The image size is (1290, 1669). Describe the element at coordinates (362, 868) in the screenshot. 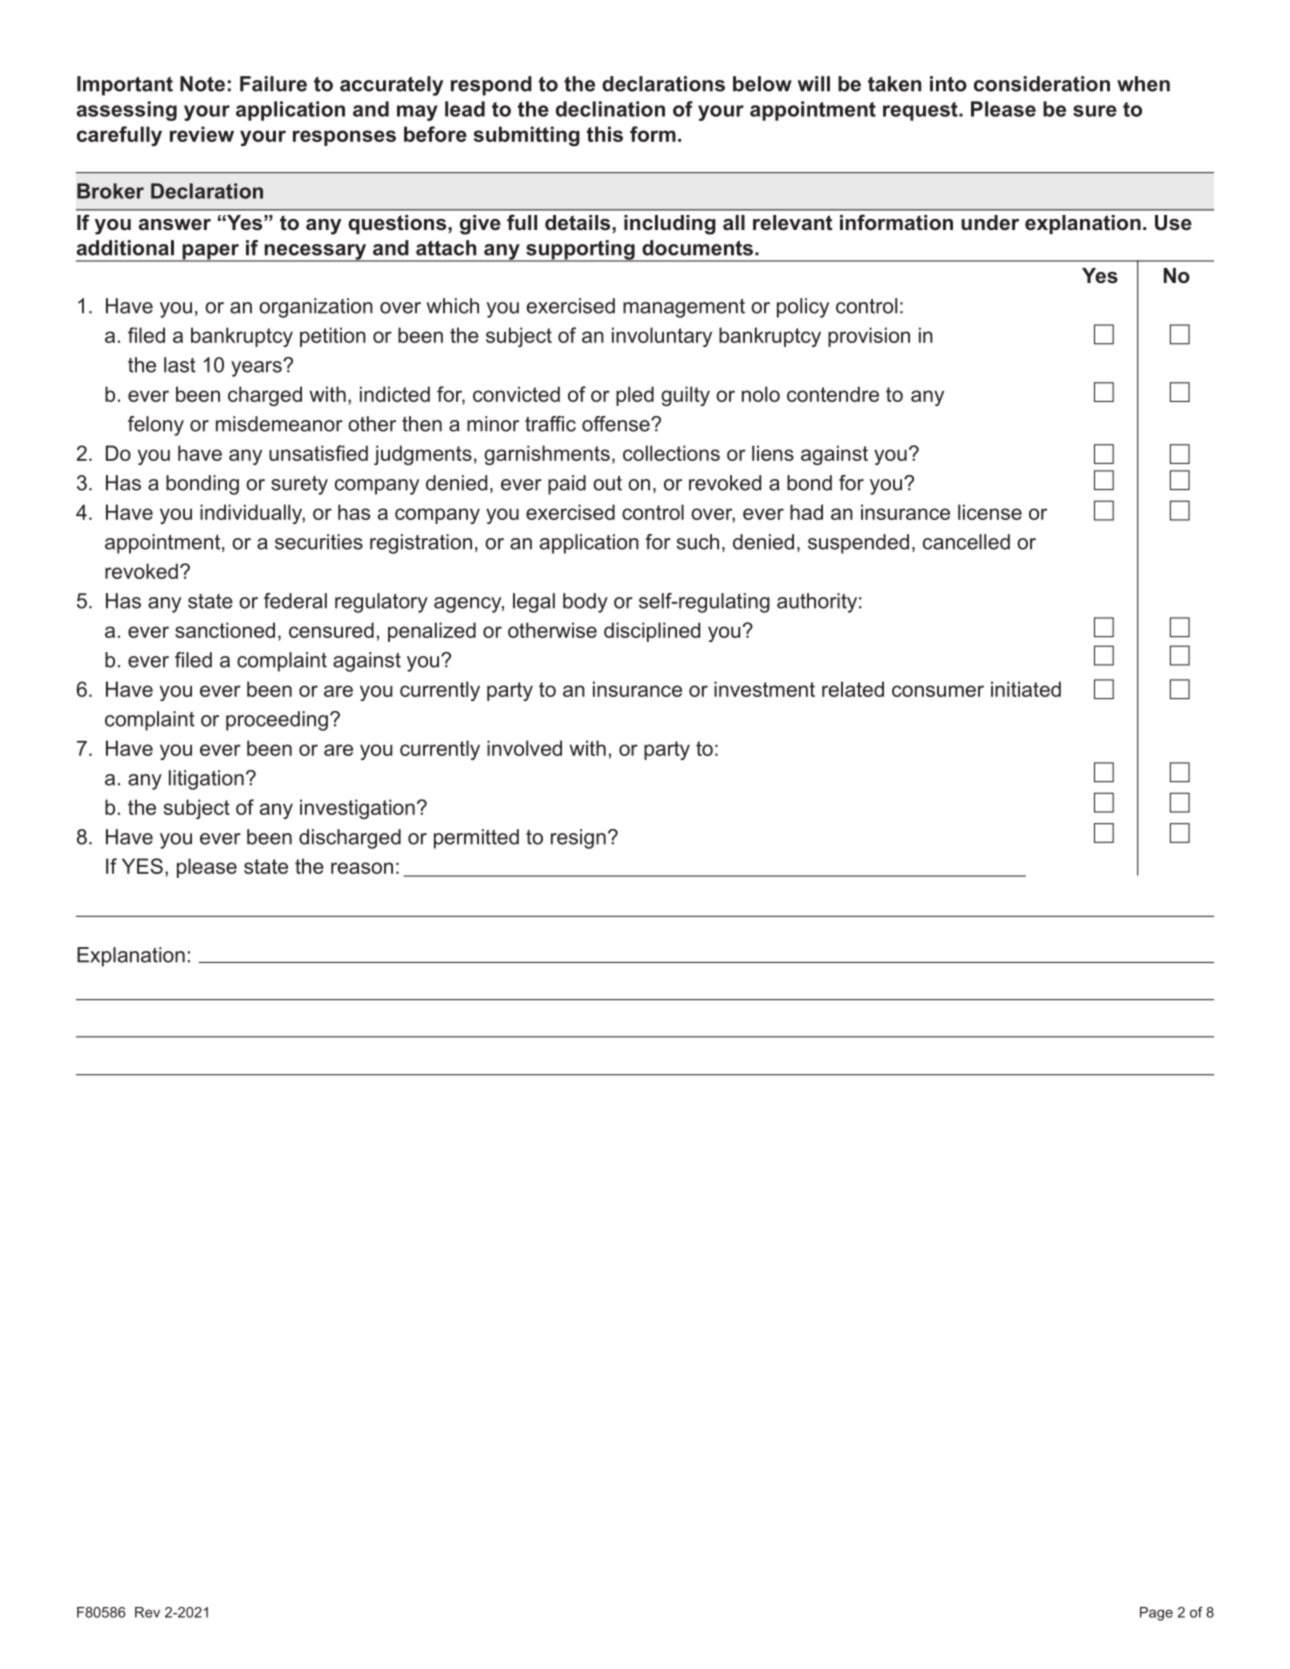

I see `reason` at that location.
